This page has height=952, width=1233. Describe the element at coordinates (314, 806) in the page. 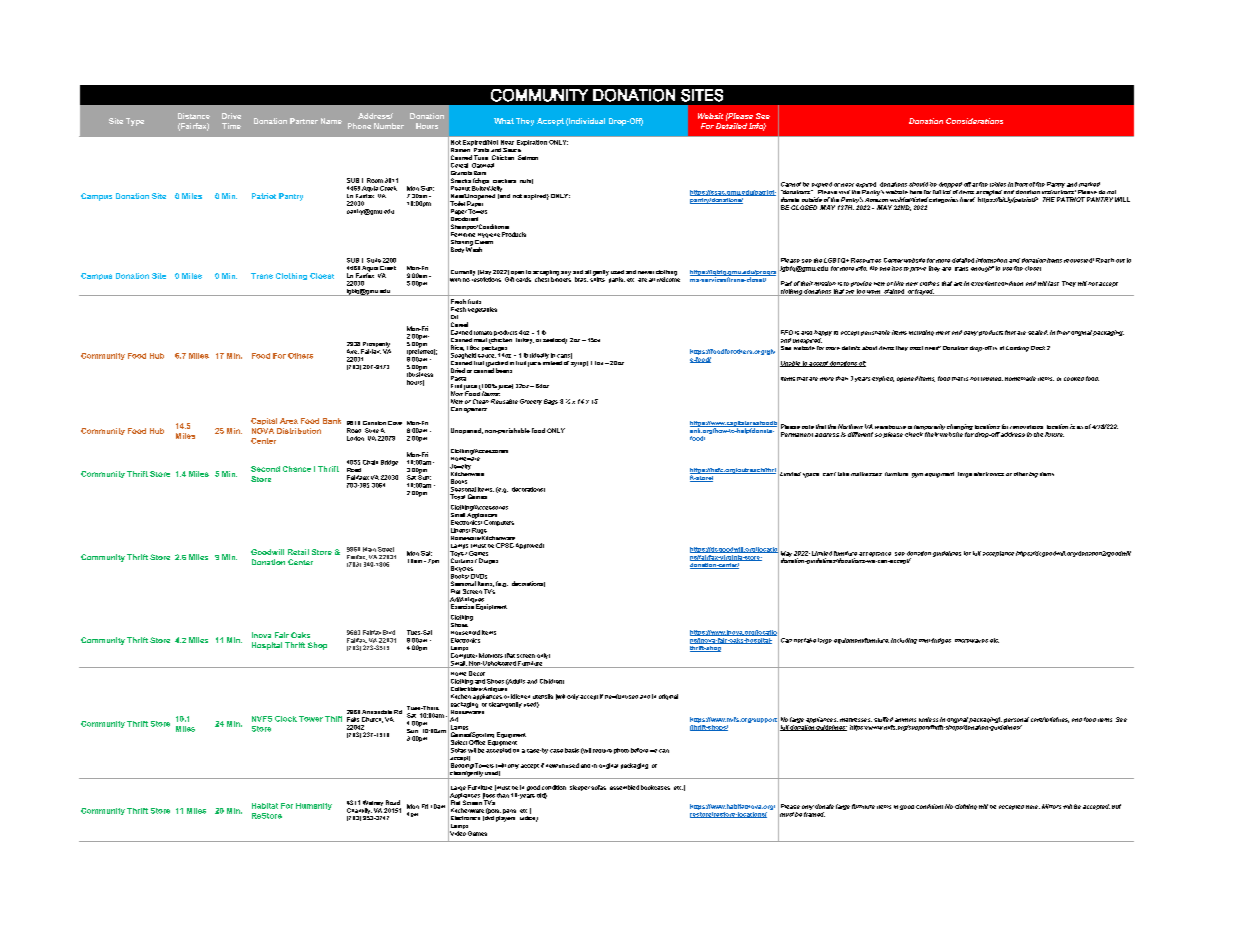

I see `Humanity` at that location.
